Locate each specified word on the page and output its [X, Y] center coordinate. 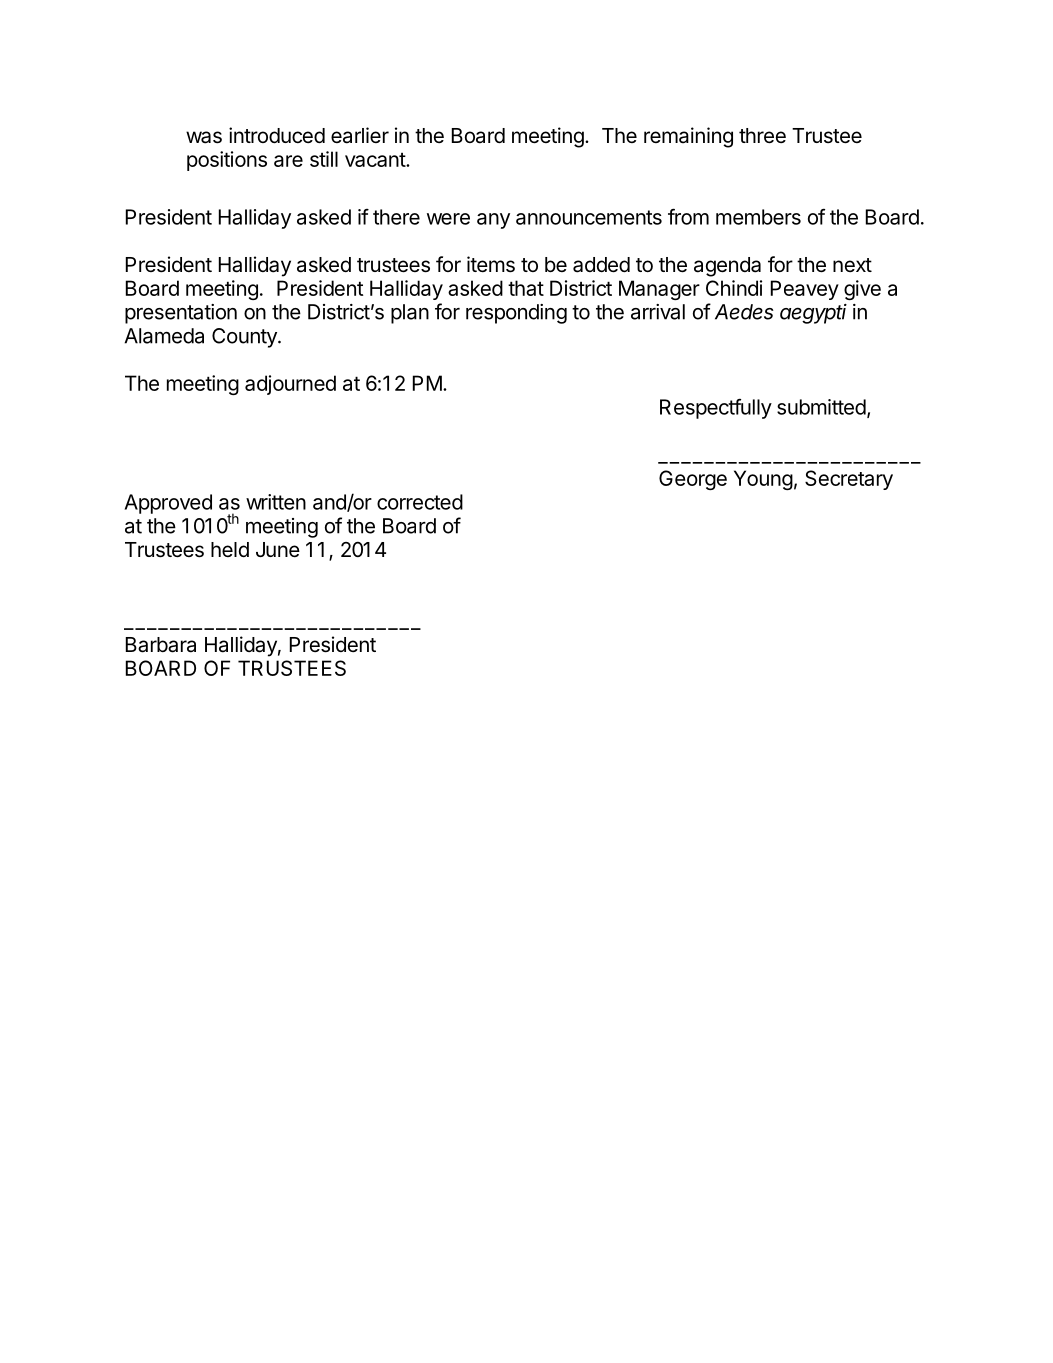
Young [763, 480]
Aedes [744, 312]
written [276, 502]
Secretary [849, 480]
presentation [181, 314]
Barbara [161, 645]
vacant [376, 159]
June [278, 550]
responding [516, 314]
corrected [420, 502]
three [762, 136]
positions [227, 161]
